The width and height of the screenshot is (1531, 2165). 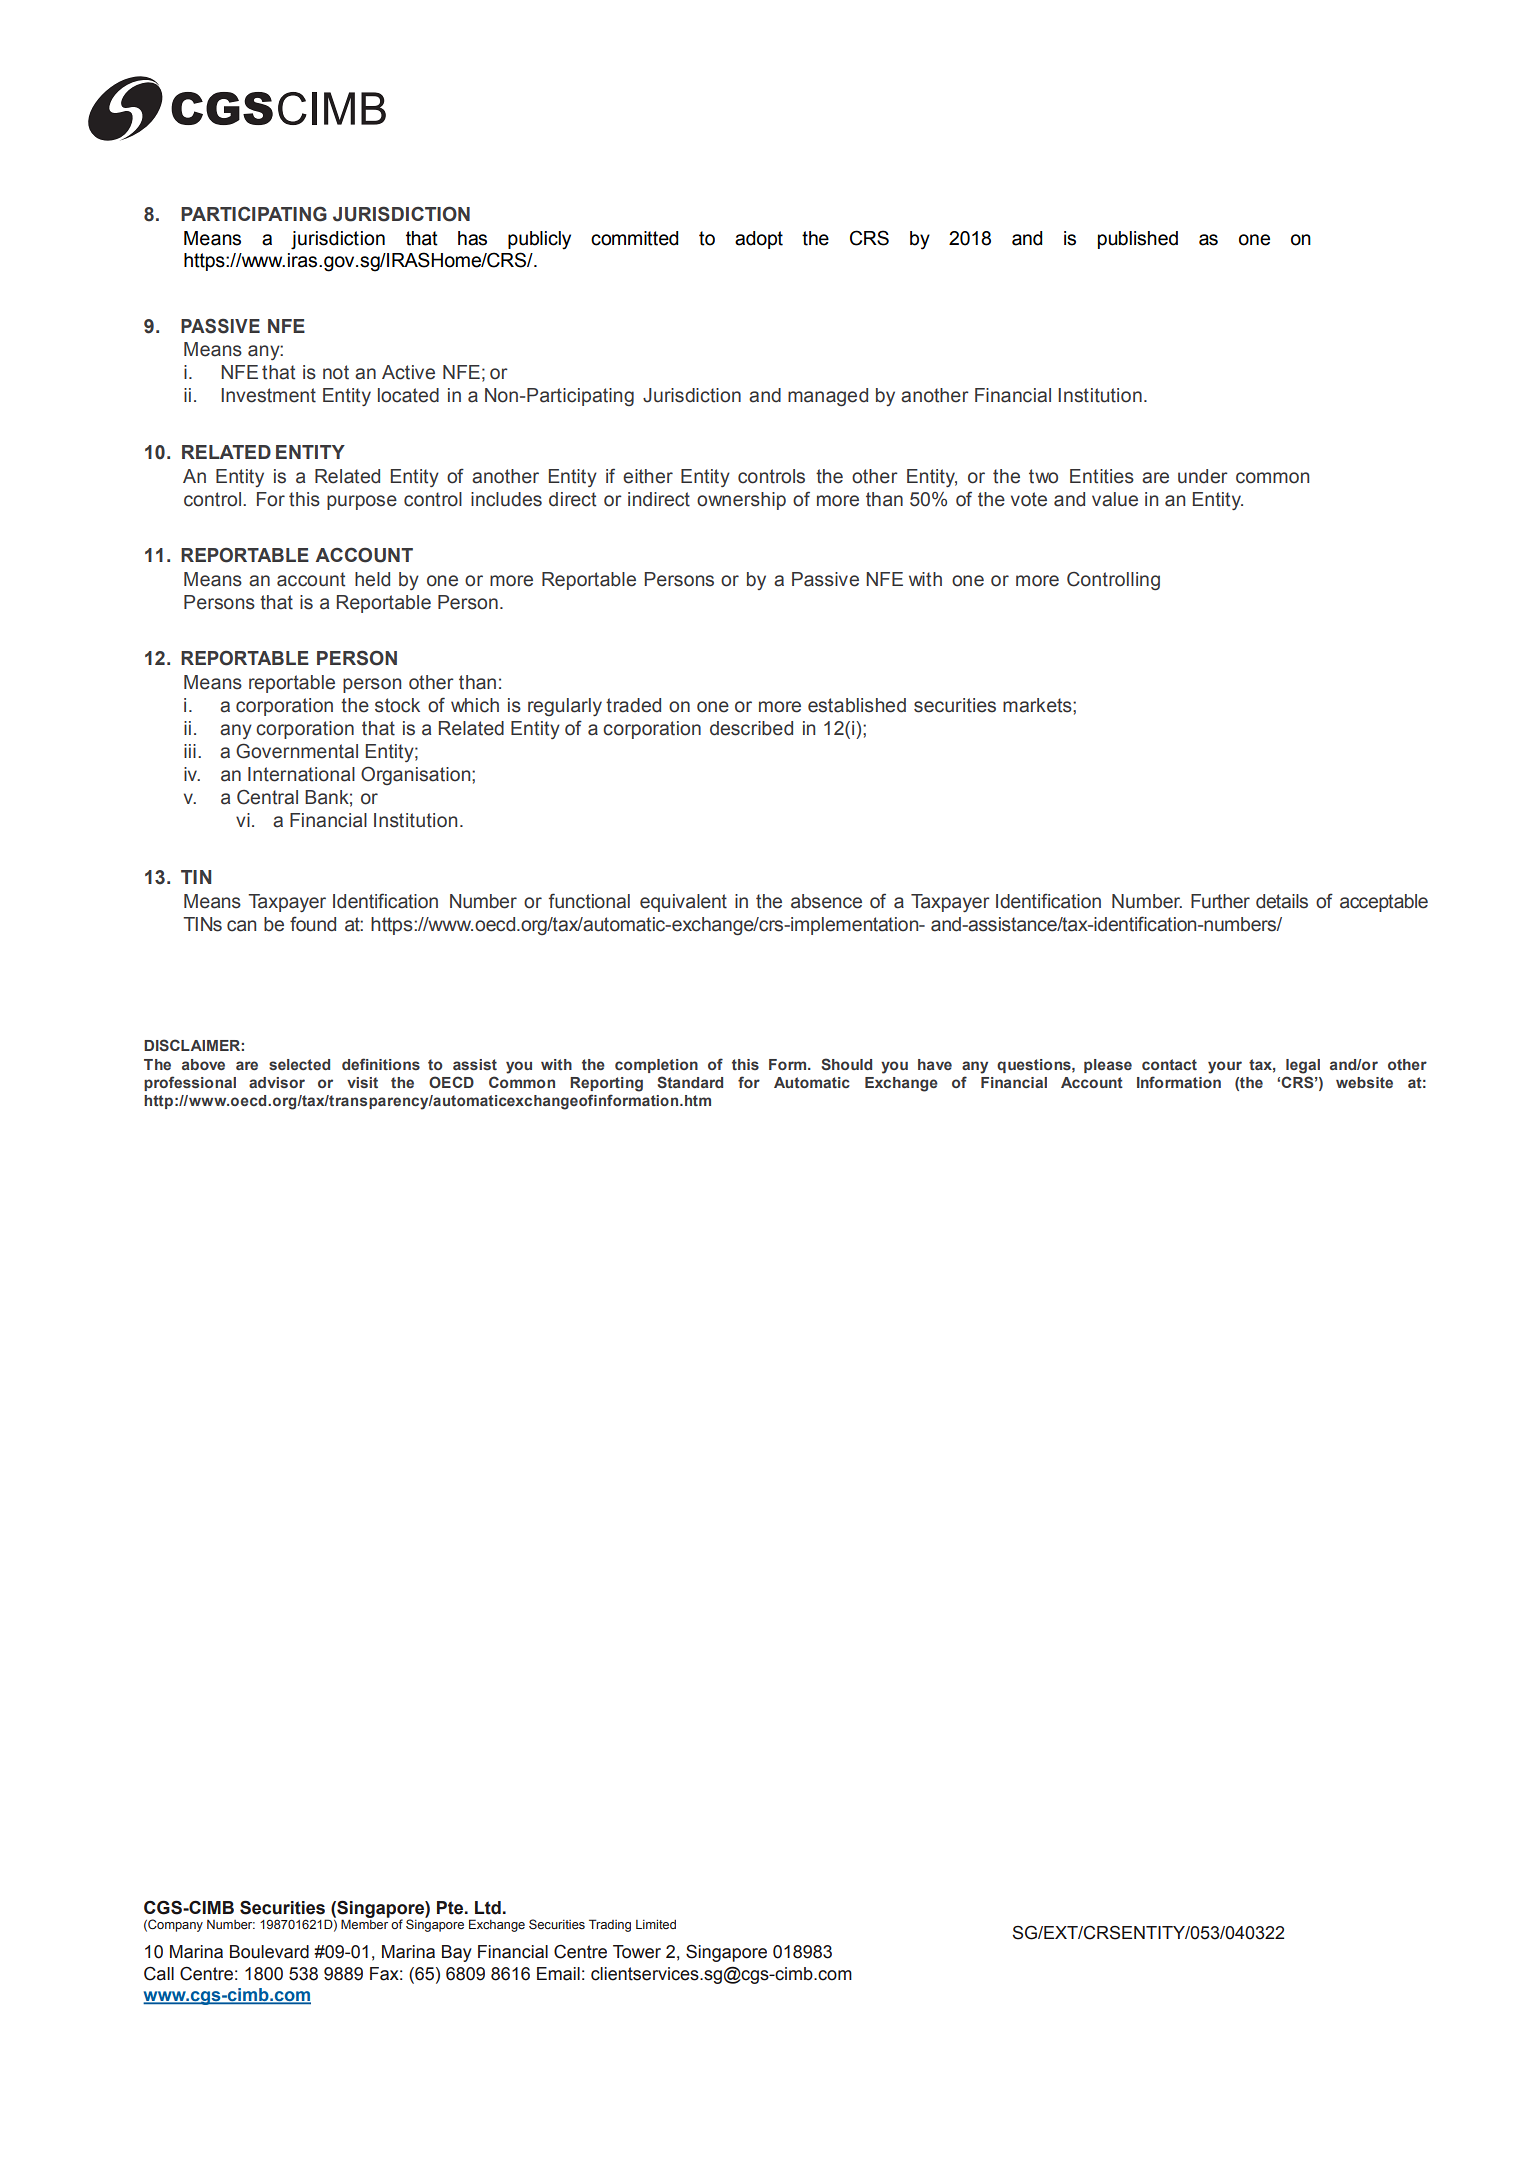 I want to click on published, so click(x=1138, y=240).
